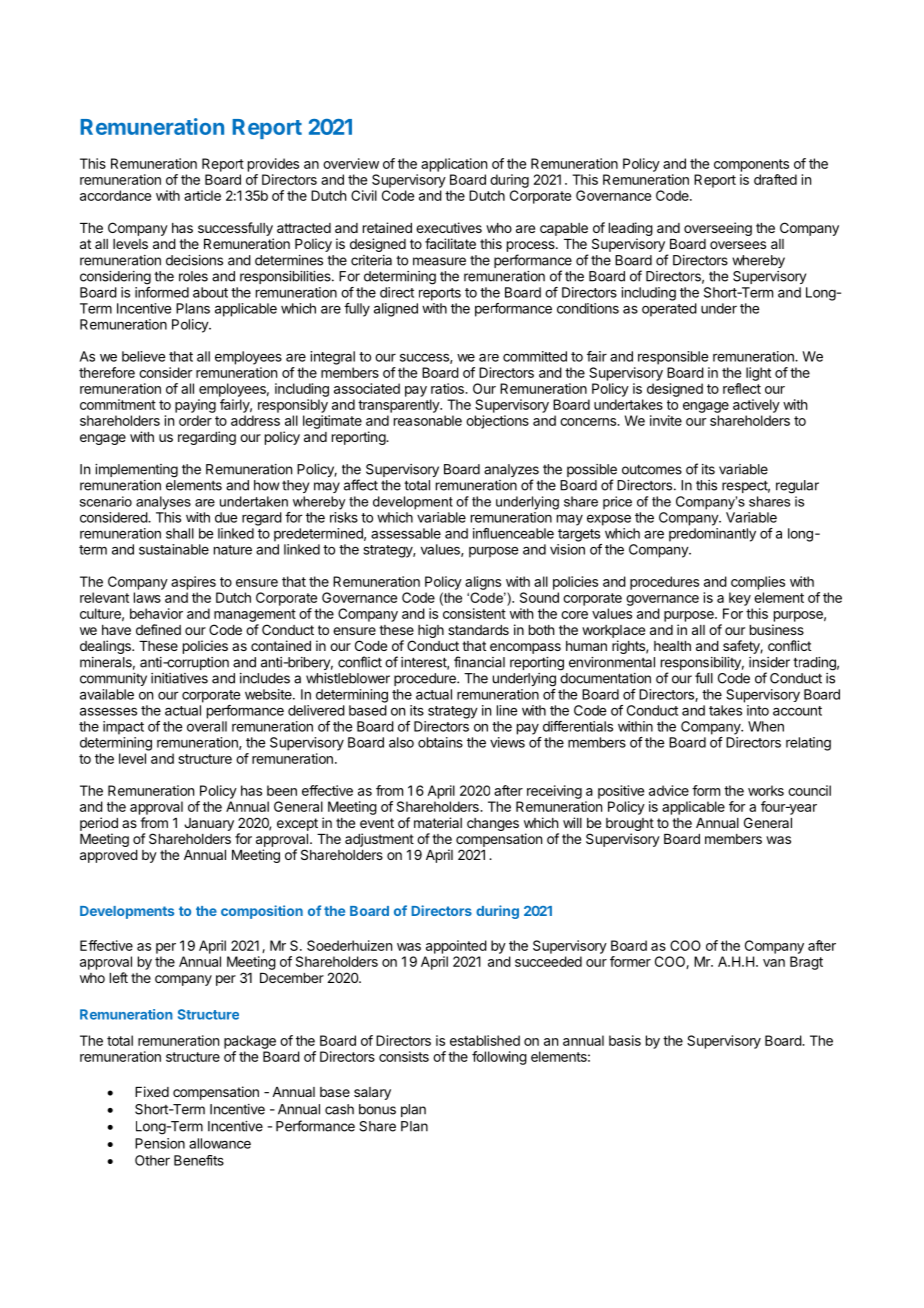 This image has height=1308, width=924. I want to click on initiatives, so click(179, 678).
